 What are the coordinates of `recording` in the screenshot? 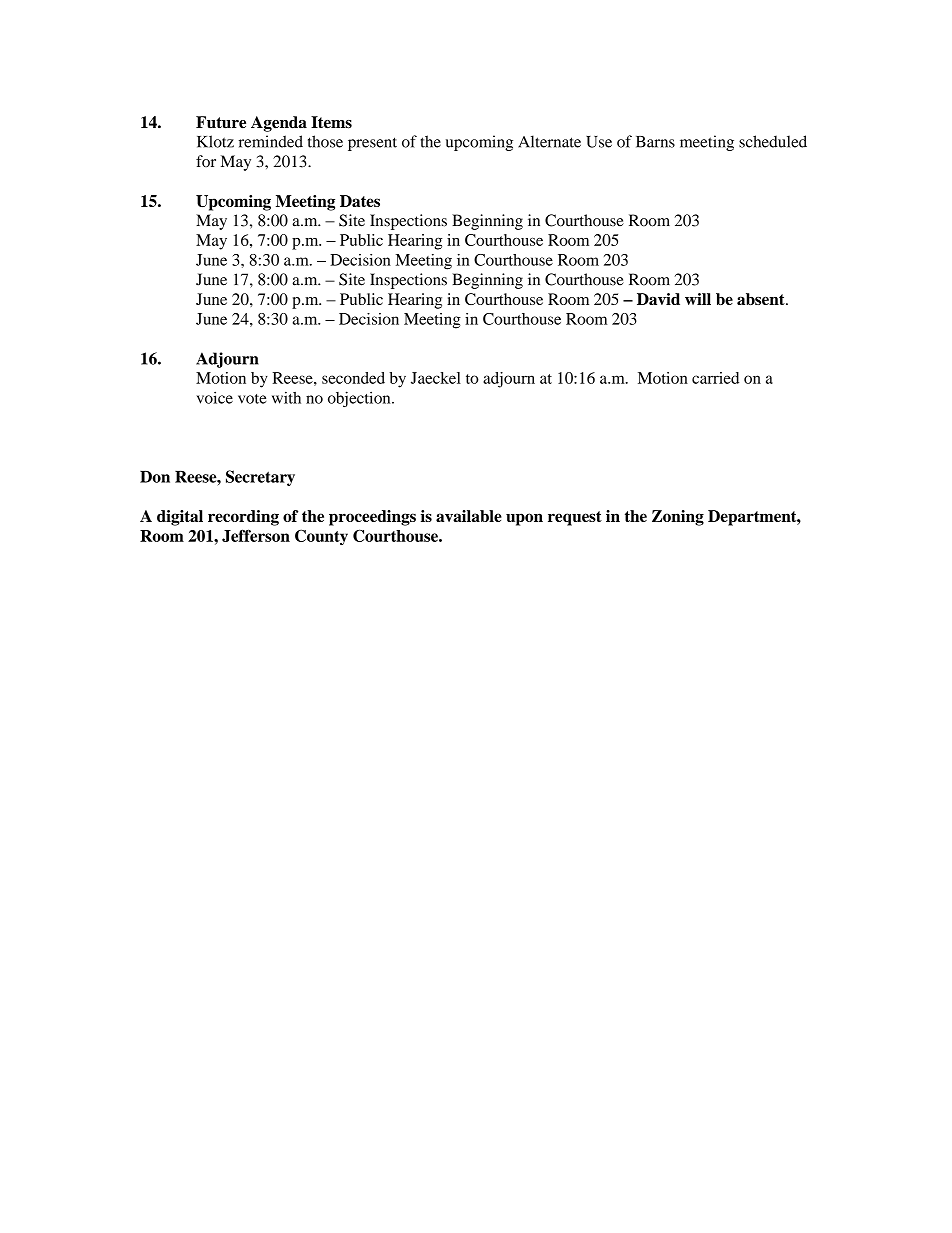 It's located at (243, 518).
